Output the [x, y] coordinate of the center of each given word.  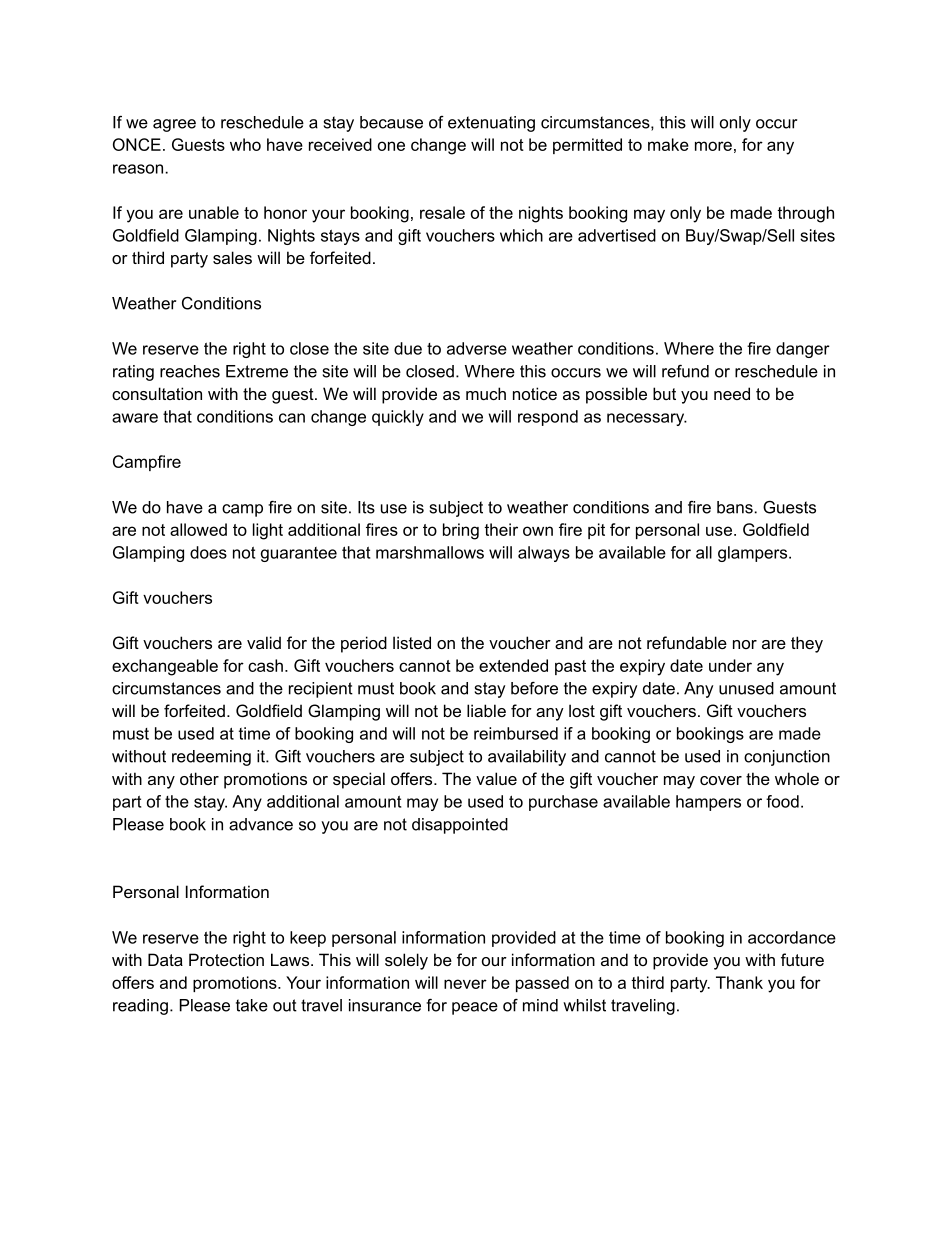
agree [174, 125]
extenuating [491, 124]
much [486, 393]
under [730, 665]
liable [486, 710]
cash [265, 665]
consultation [157, 393]
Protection [226, 959]
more [713, 146]
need [732, 393]
